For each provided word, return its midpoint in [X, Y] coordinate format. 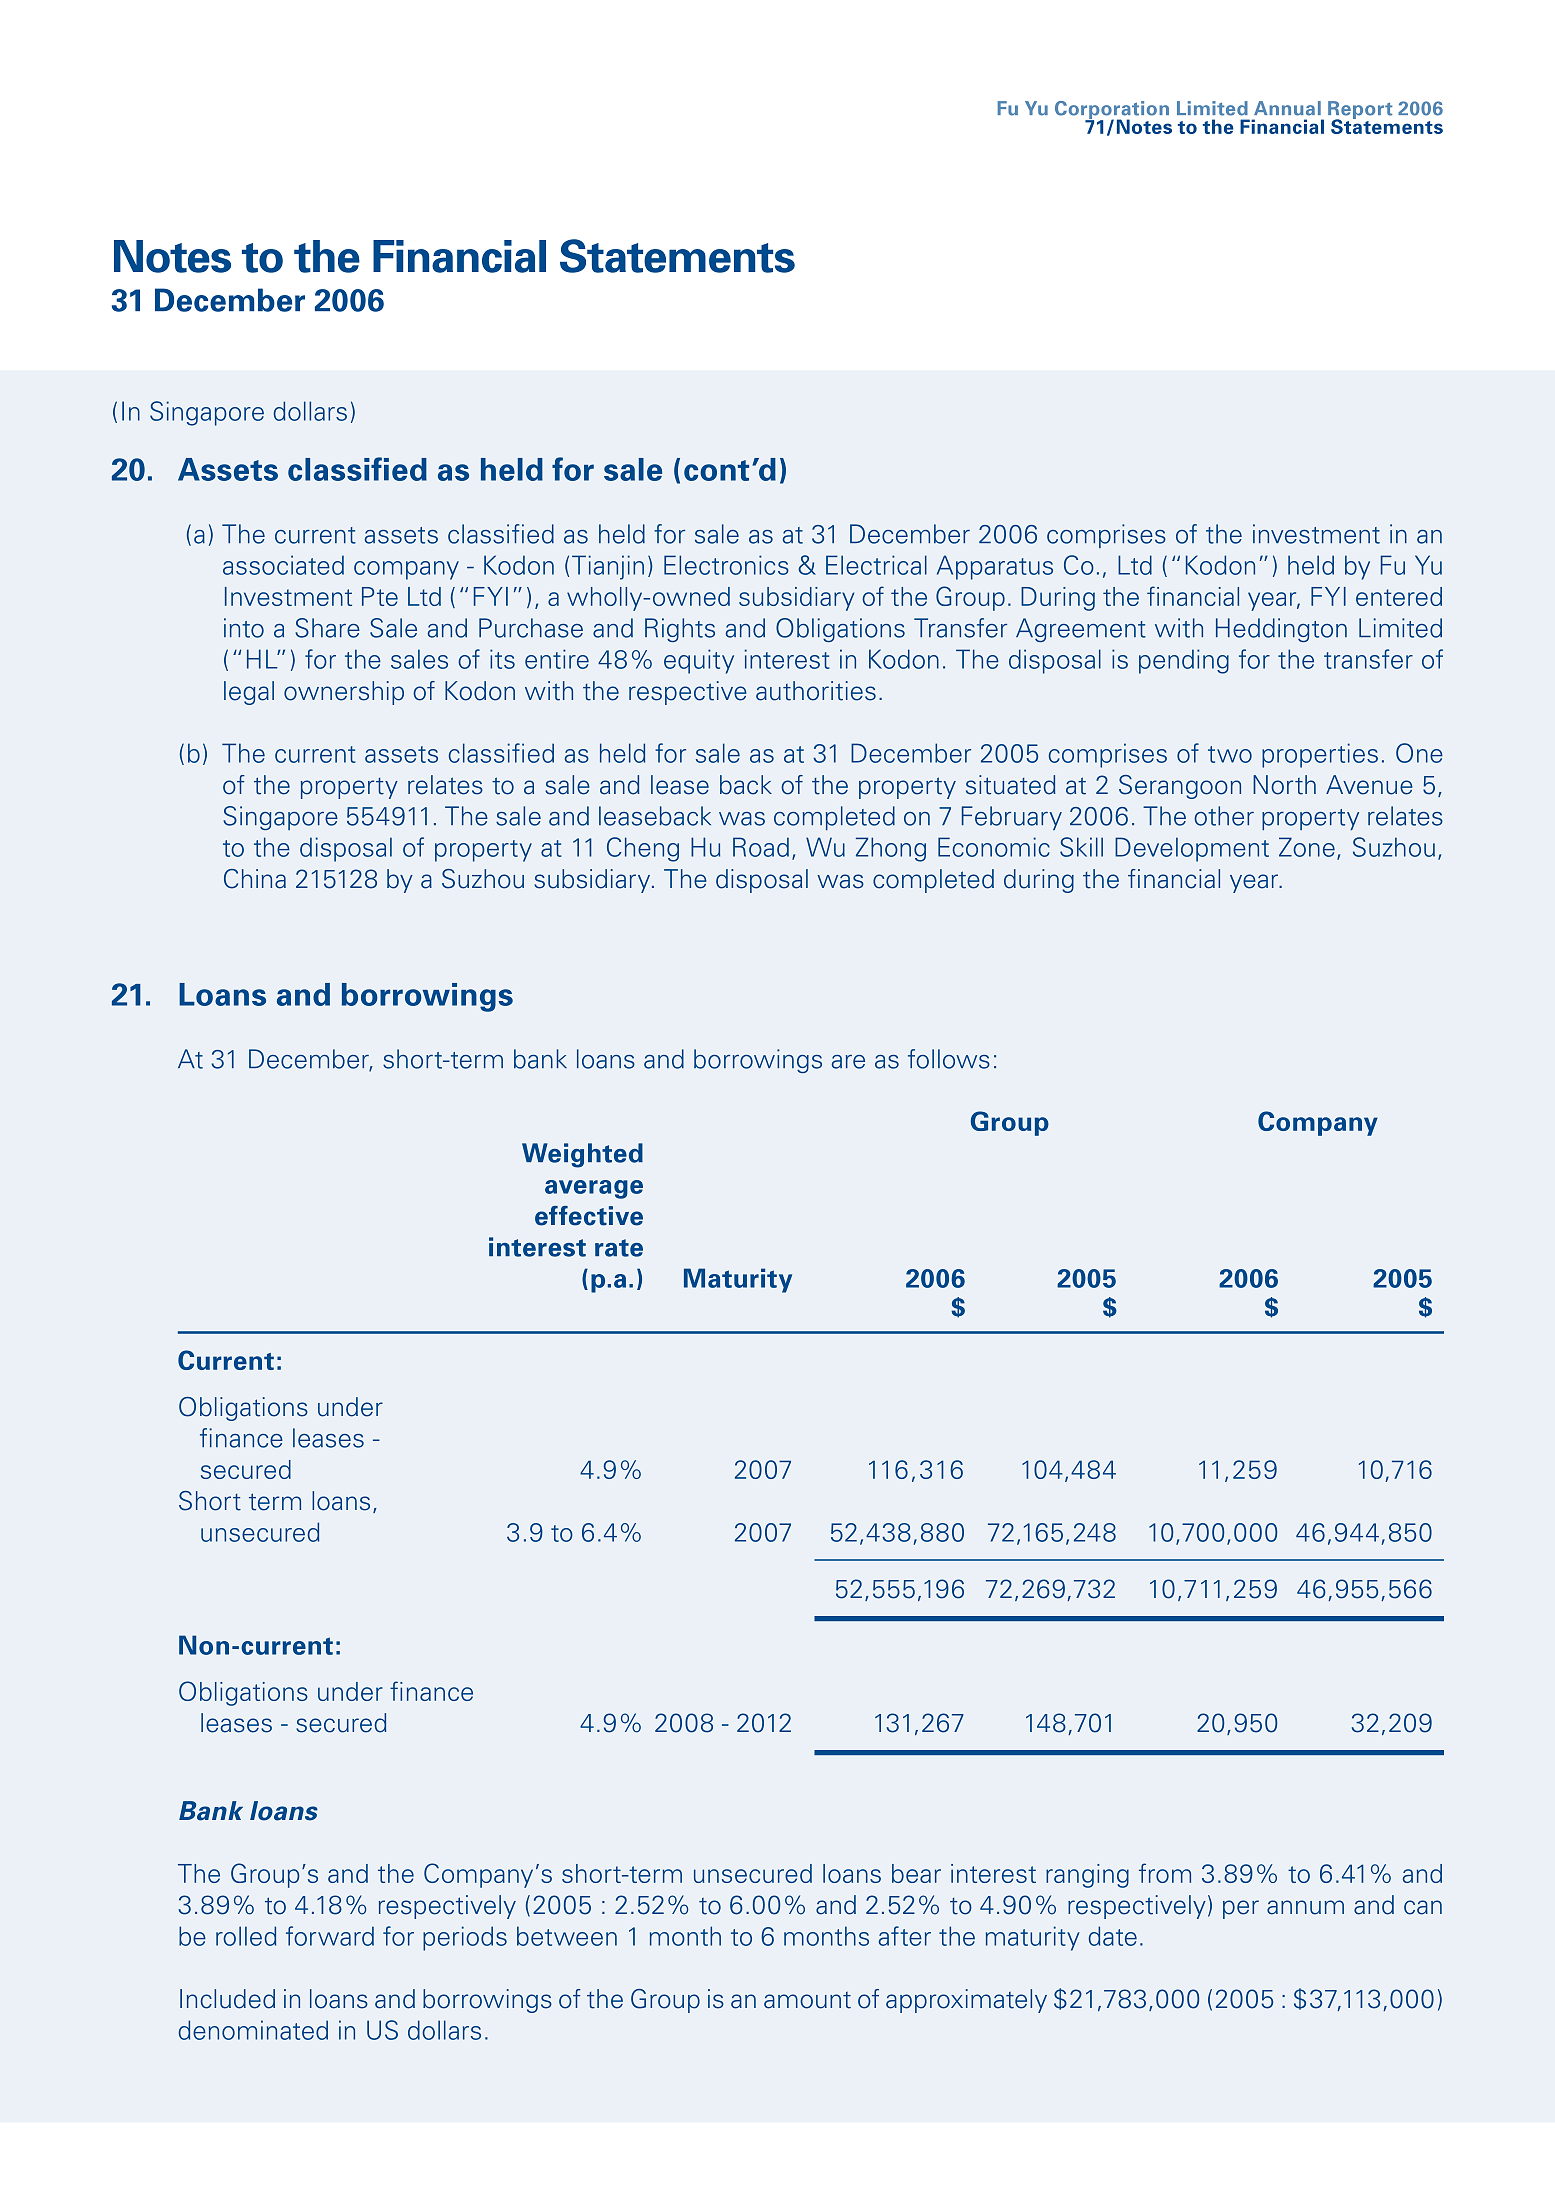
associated [283, 565]
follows [949, 1059]
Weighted [582, 1155]
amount [807, 2000]
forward [330, 1936]
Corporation [1112, 111]
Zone [1307, 847]
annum [1305, 1907]
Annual [1287, 108]
